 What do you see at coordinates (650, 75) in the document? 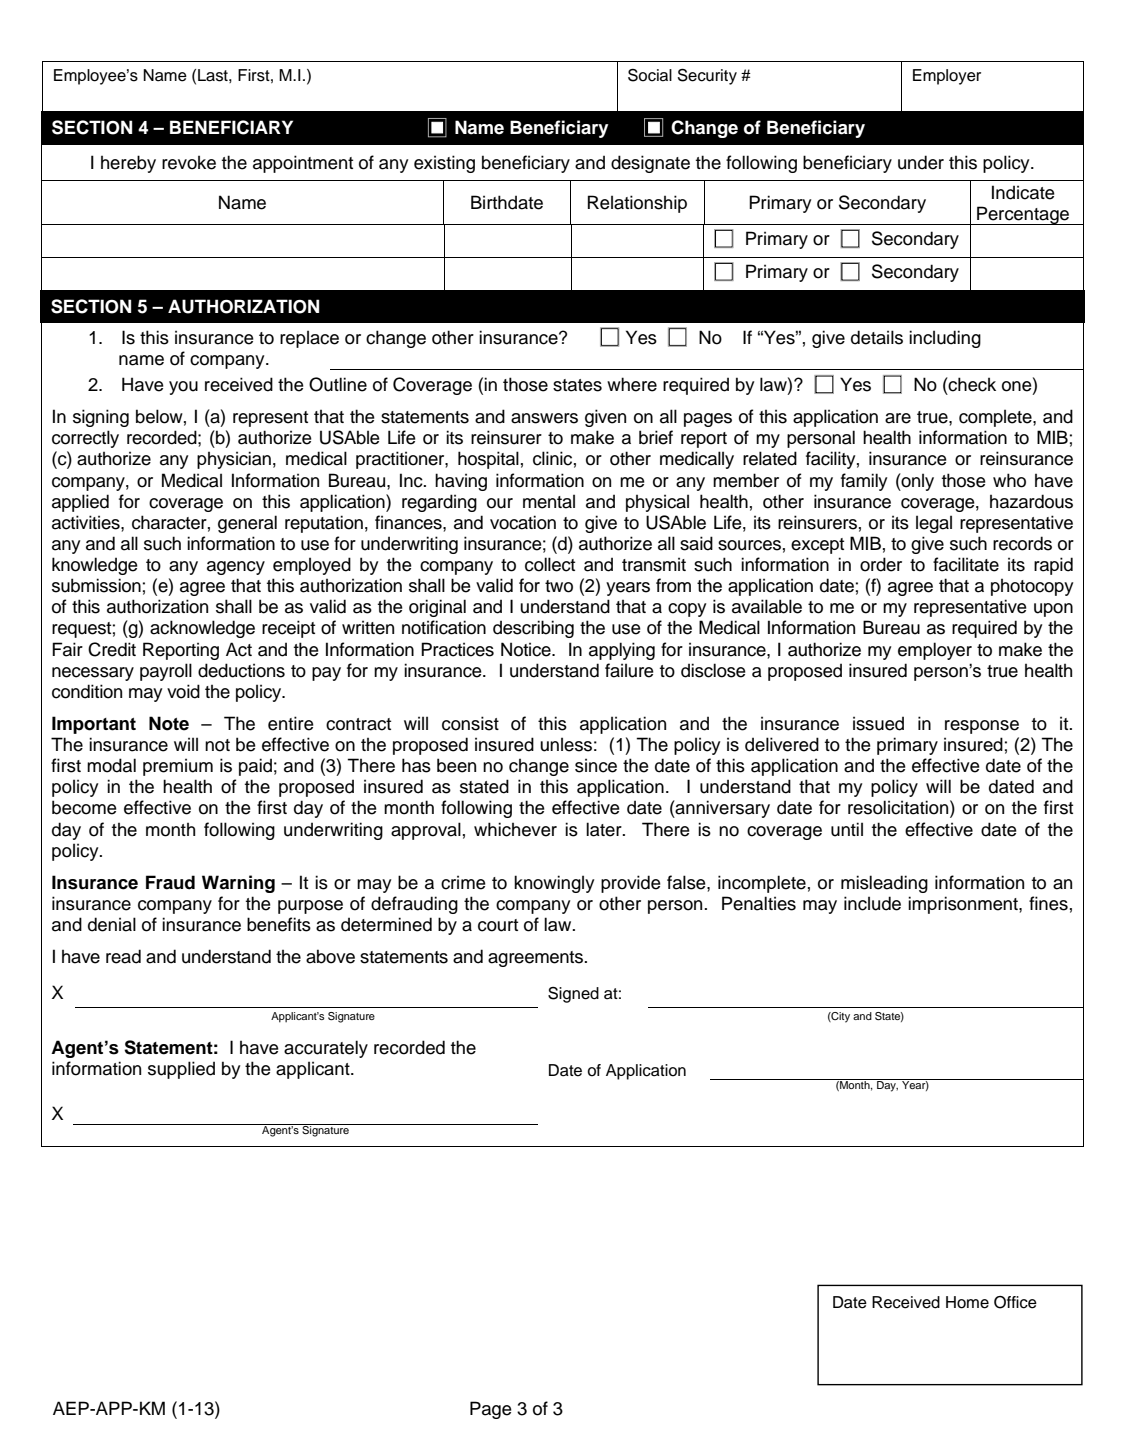
I see `Social` at bounding box center [650, 75].
